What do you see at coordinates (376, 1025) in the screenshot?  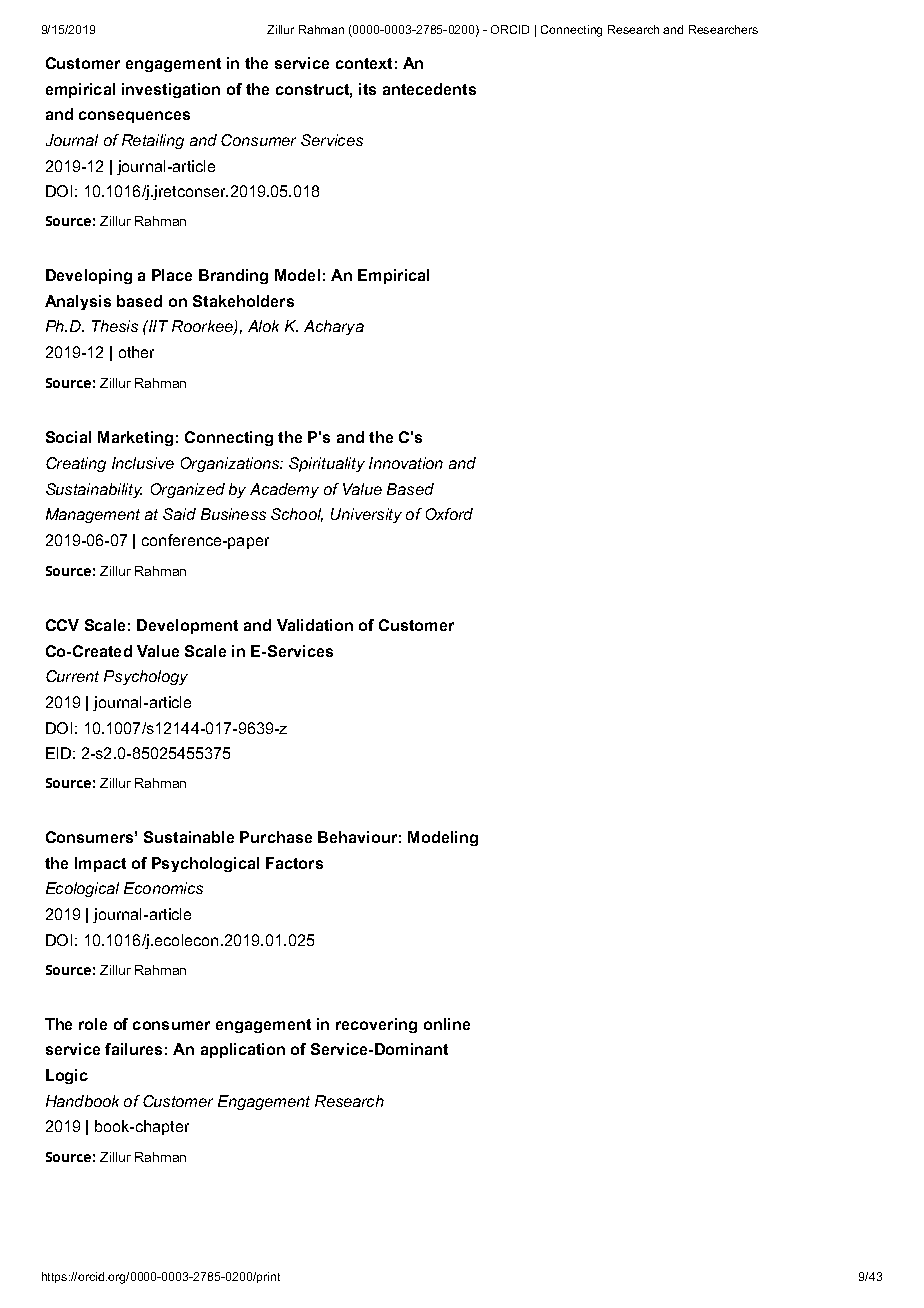 I see `recovering` at bounding box center [376, 1025].
